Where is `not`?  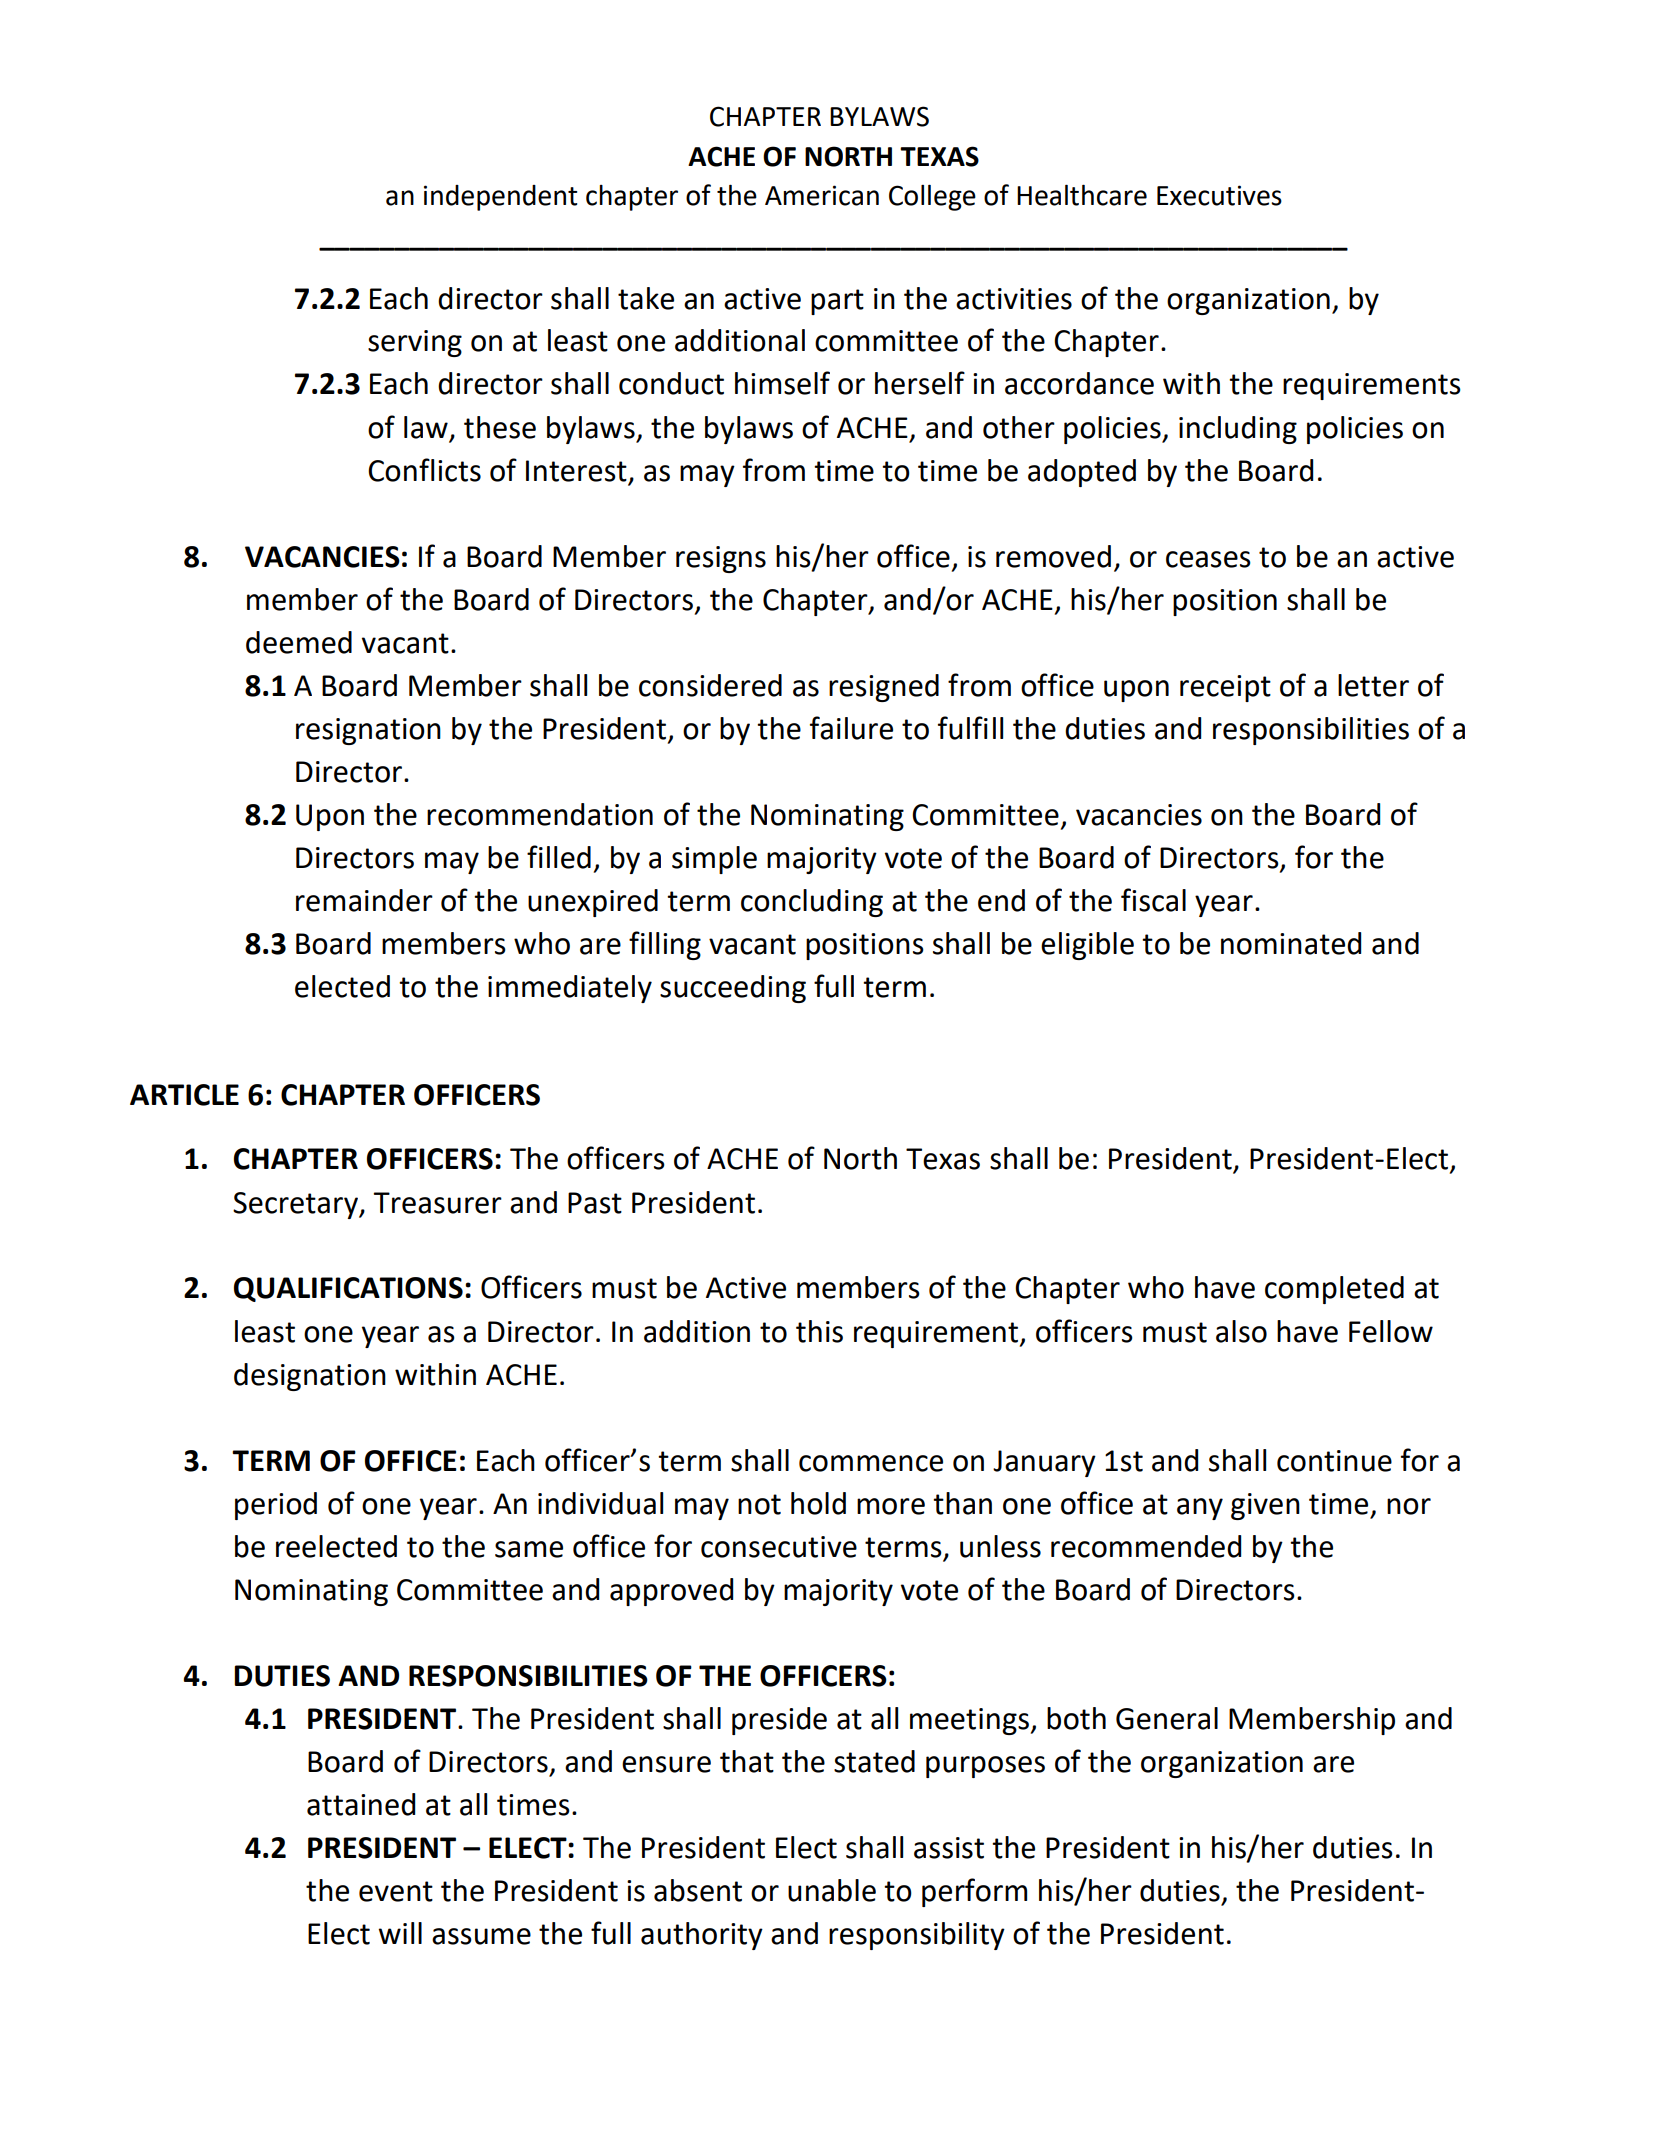
not is located at coordinates (759, 1504).
